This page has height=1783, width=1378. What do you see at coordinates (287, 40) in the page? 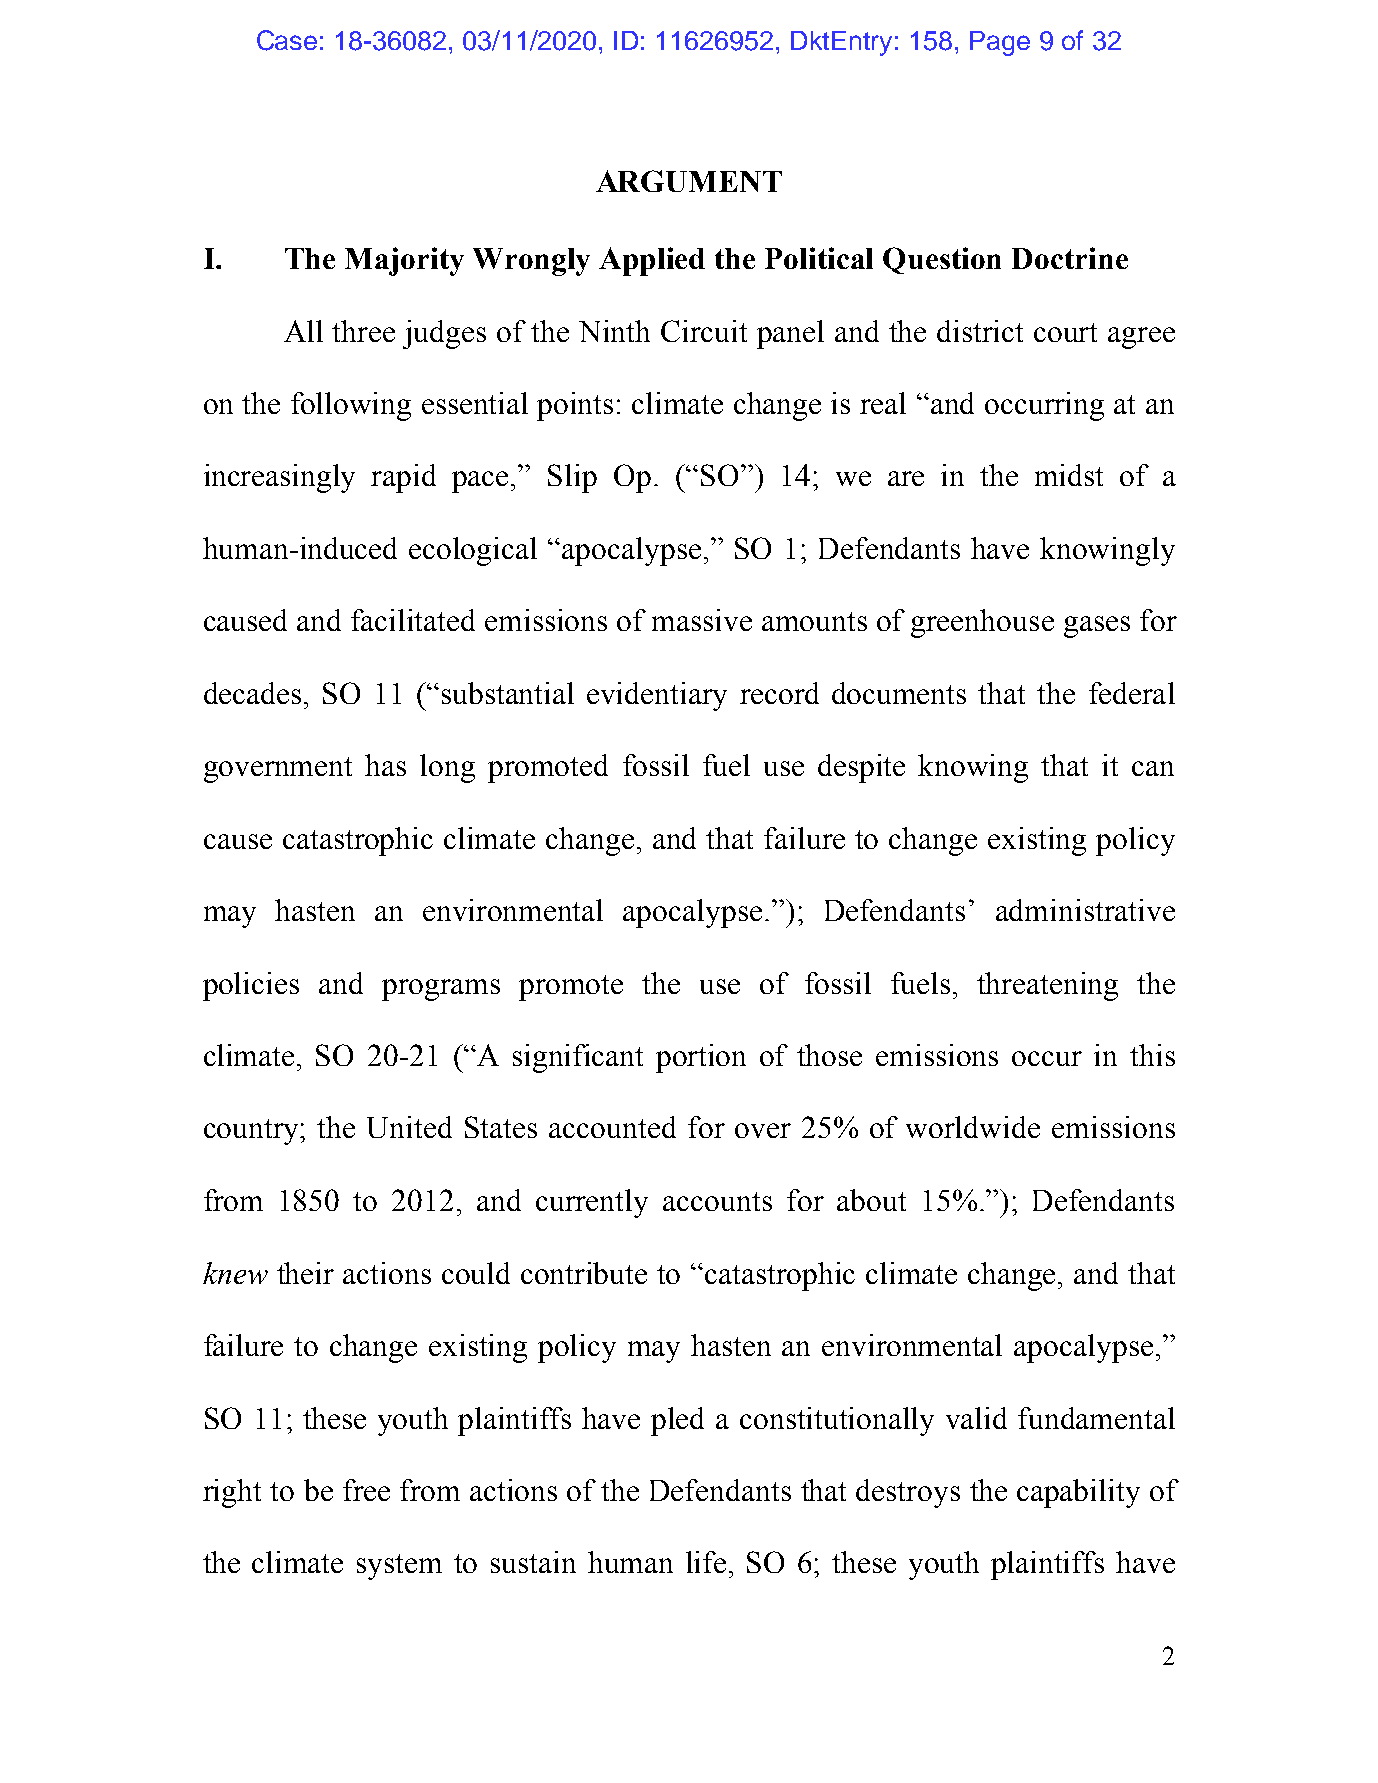
I see `Case` at bounding box center [287, 40].
